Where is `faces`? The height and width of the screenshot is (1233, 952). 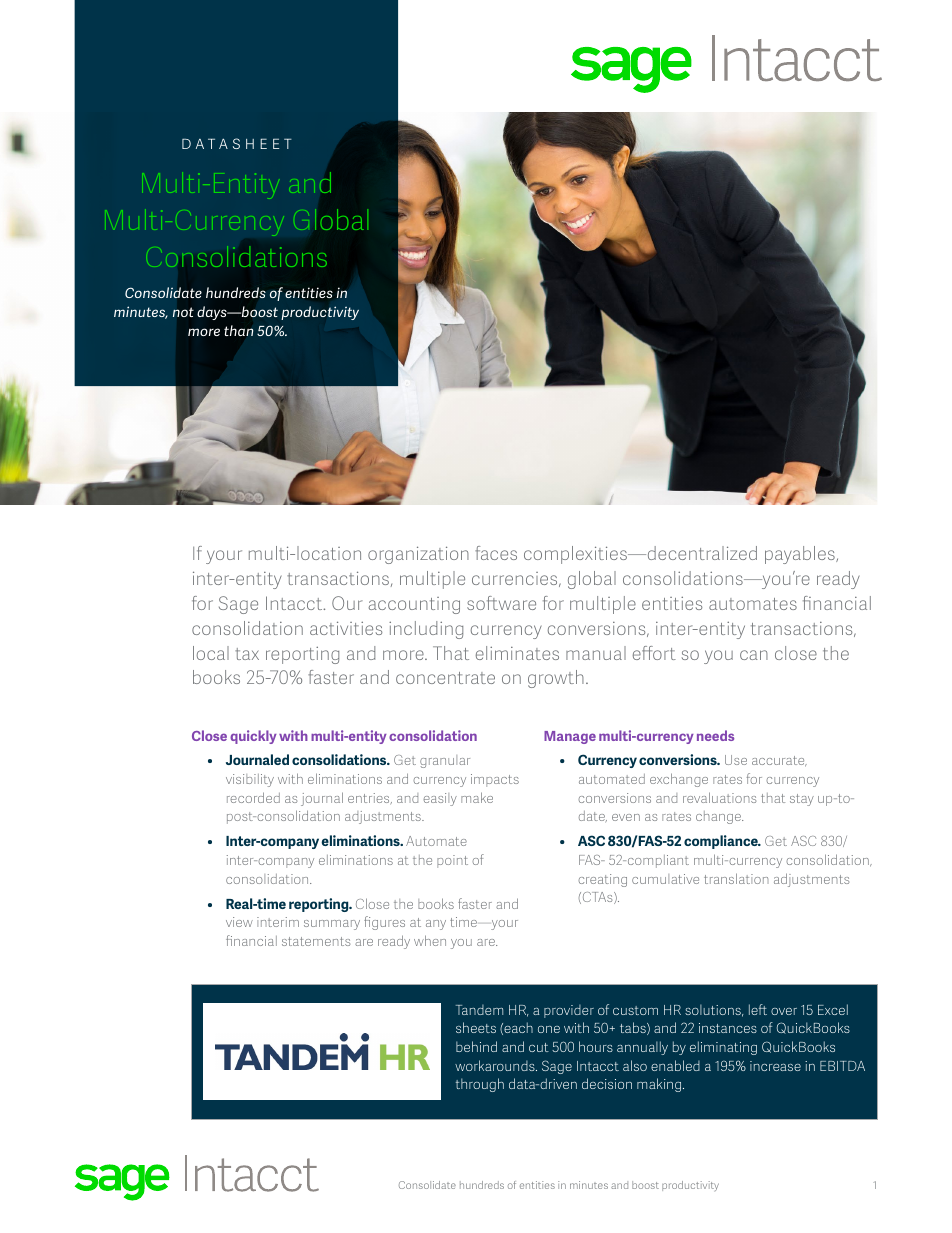 faces is located at coordinates (496, 553).
